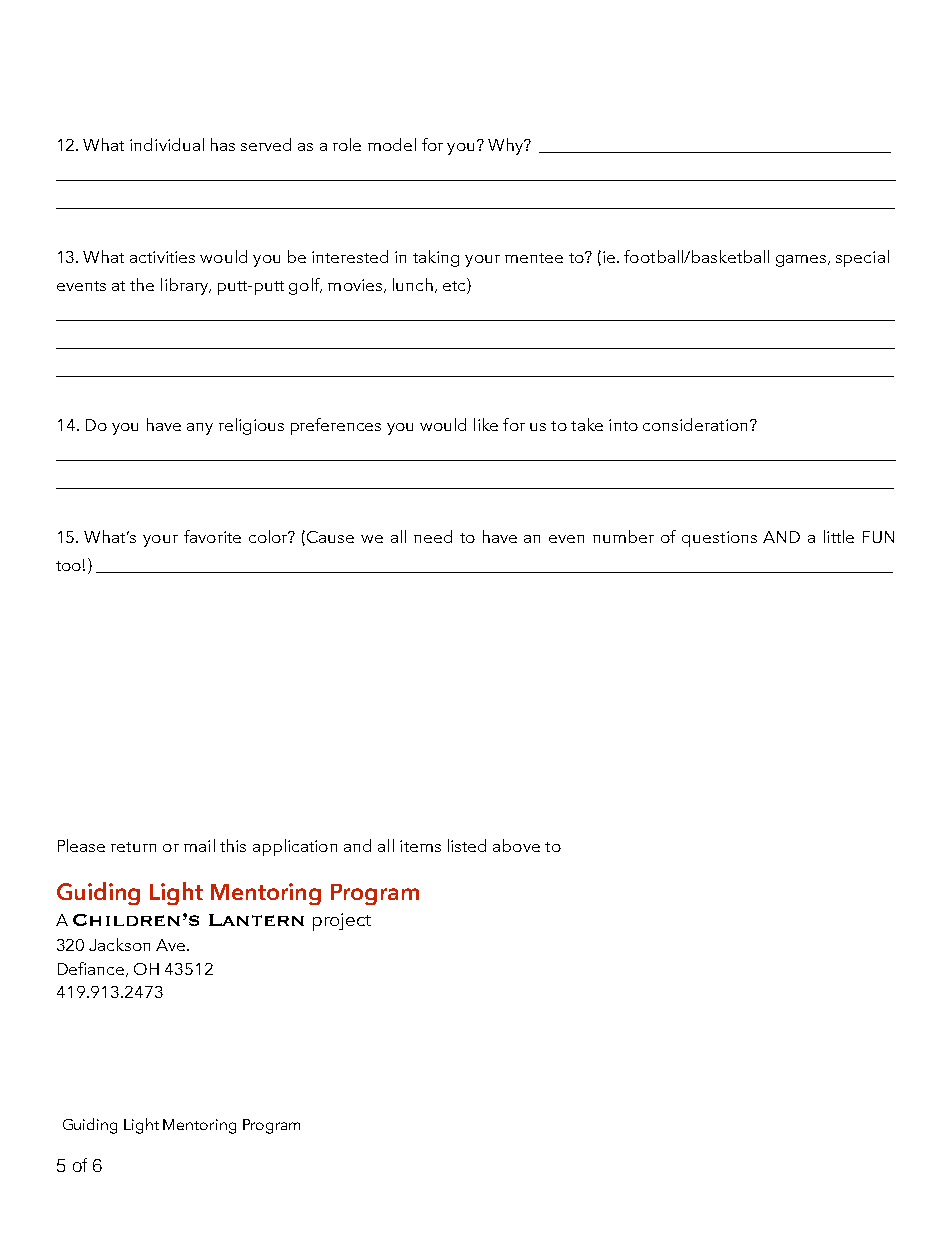 This document has height=1233, width=952. I want to click on favorite, so click(212, 536).
